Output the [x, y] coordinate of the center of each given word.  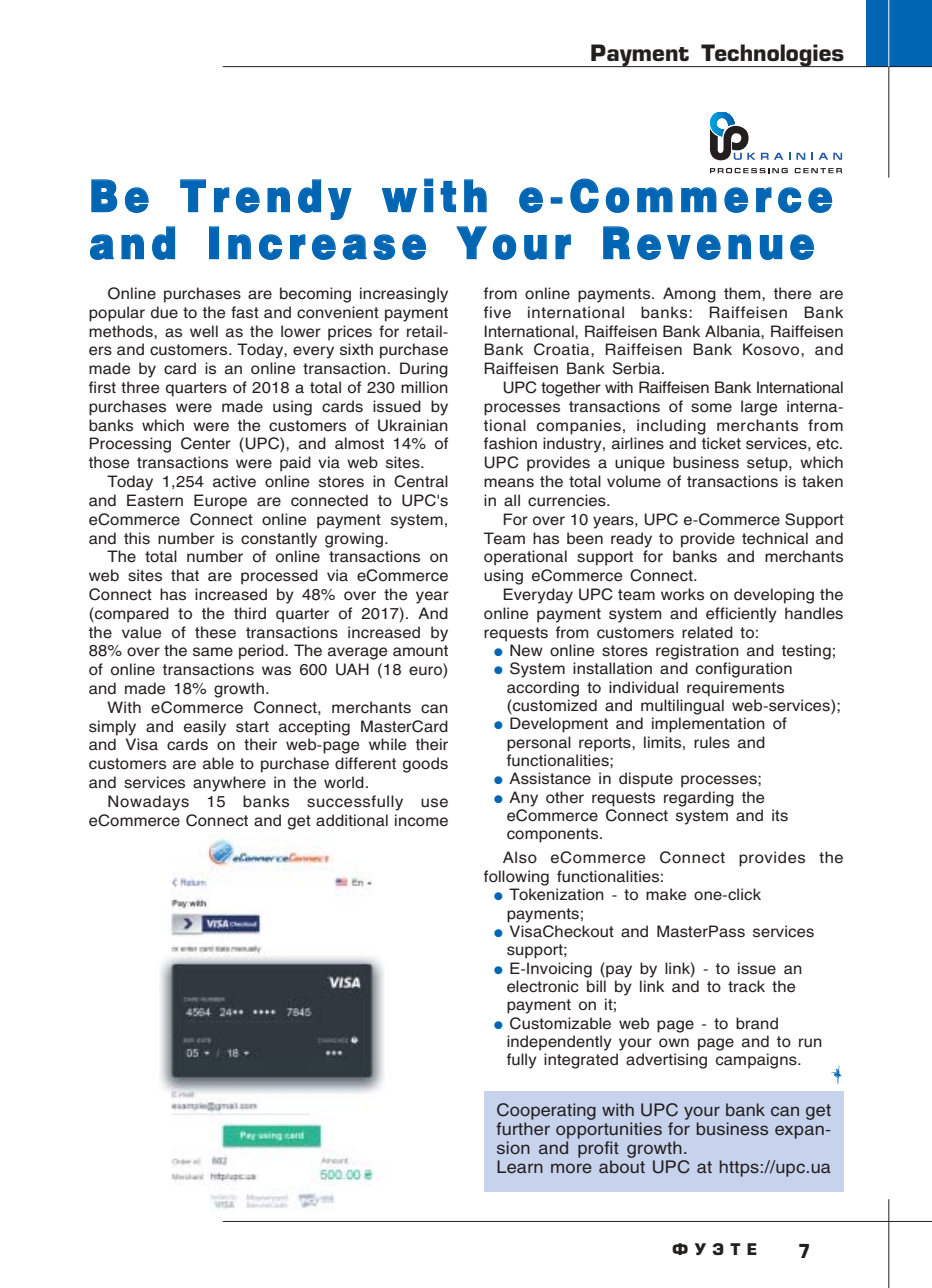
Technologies [772, 55]
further [523, 1128]
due [164, 312]
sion [513, 1147]
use [434, 803]
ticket [721, 443]
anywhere [229, 784]
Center [206, 443]
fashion [510, 443]
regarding [699, 799]
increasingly [404, 295]
